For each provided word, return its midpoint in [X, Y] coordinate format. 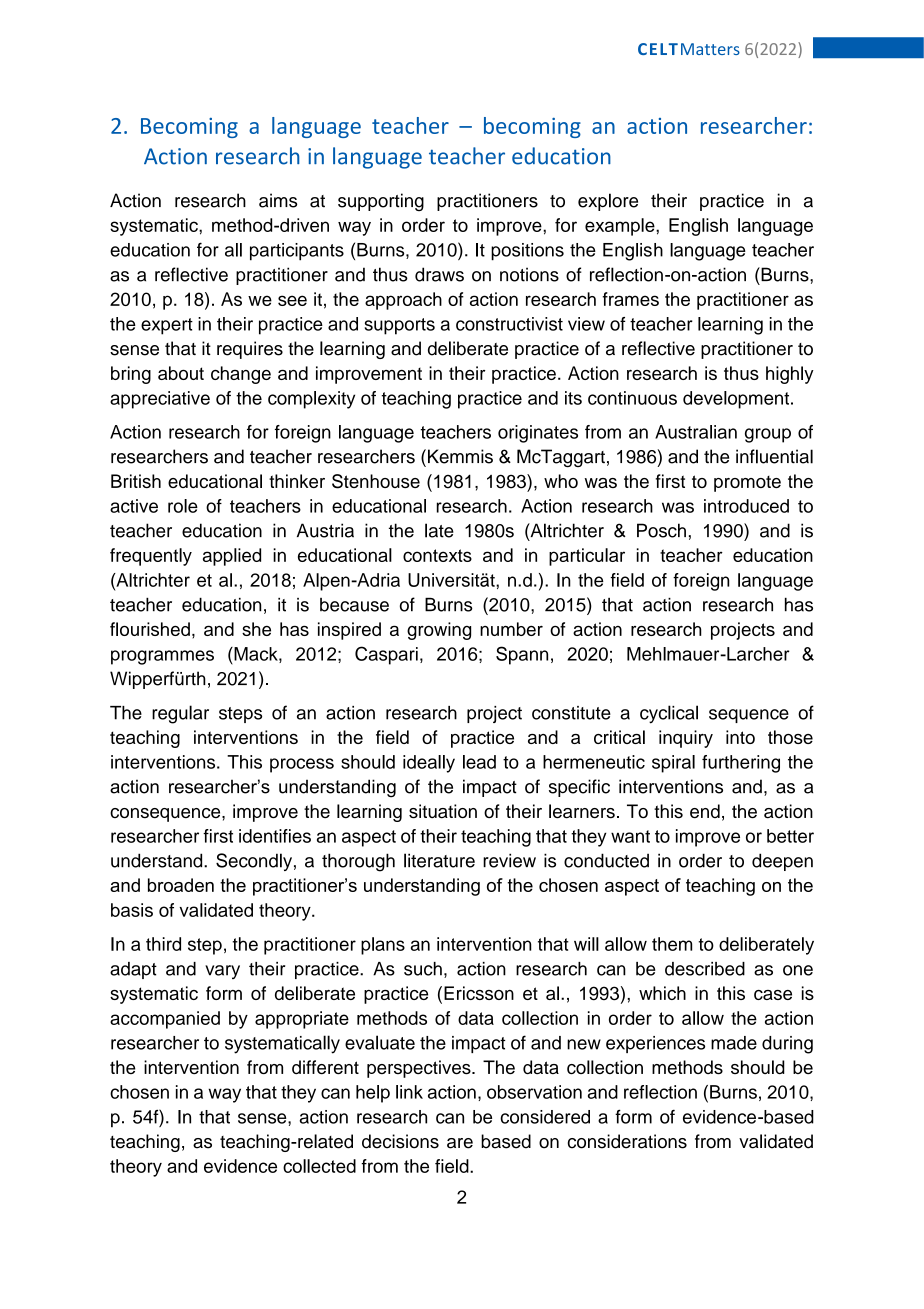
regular [180, 714]
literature [439, 860]
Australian [696, 432]
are [460, 1143]
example [621, 227]
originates [538, 434]
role [183, 506]
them [672, 944]
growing [439, 631]
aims [278, 200]
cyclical [669, 714]
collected [319, 1166]
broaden [181, 885]
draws [439, 274]
